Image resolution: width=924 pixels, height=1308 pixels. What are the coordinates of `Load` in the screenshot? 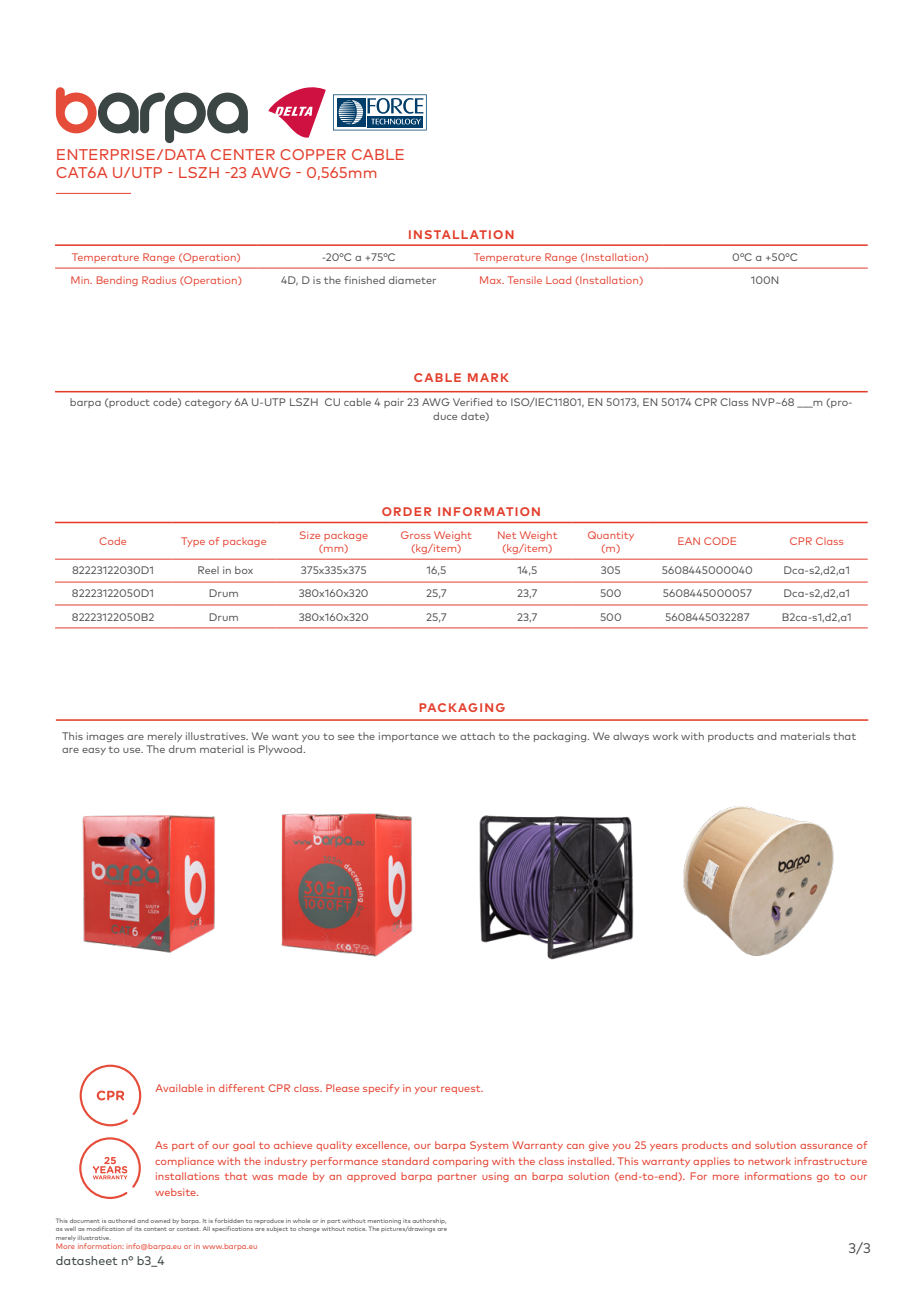 It's located at (558, 280).
